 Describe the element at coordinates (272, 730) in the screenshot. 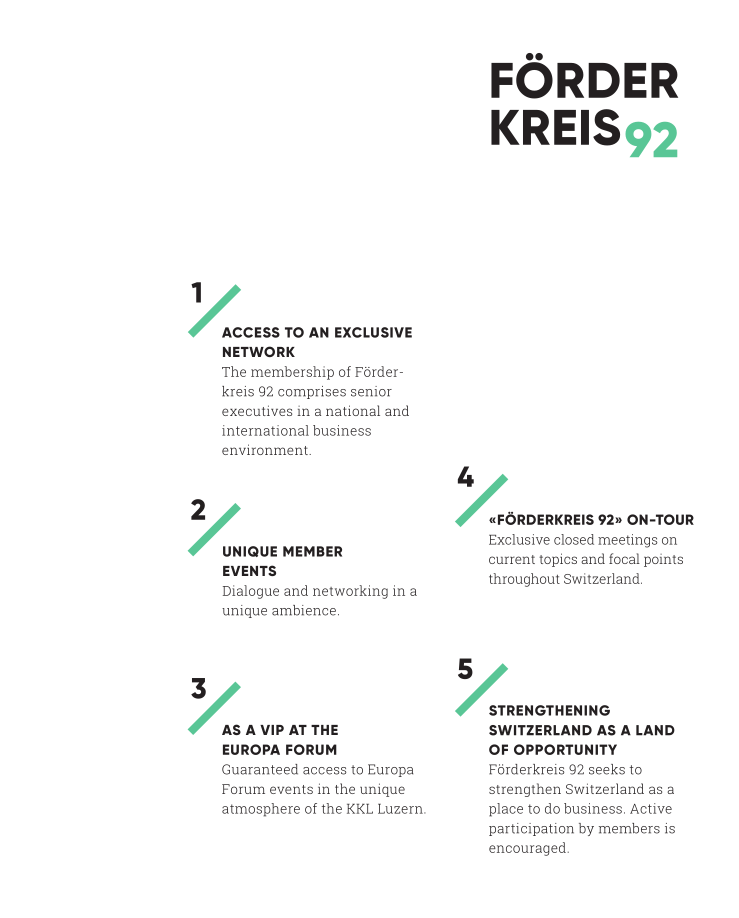

I see `VIP` at that location.
